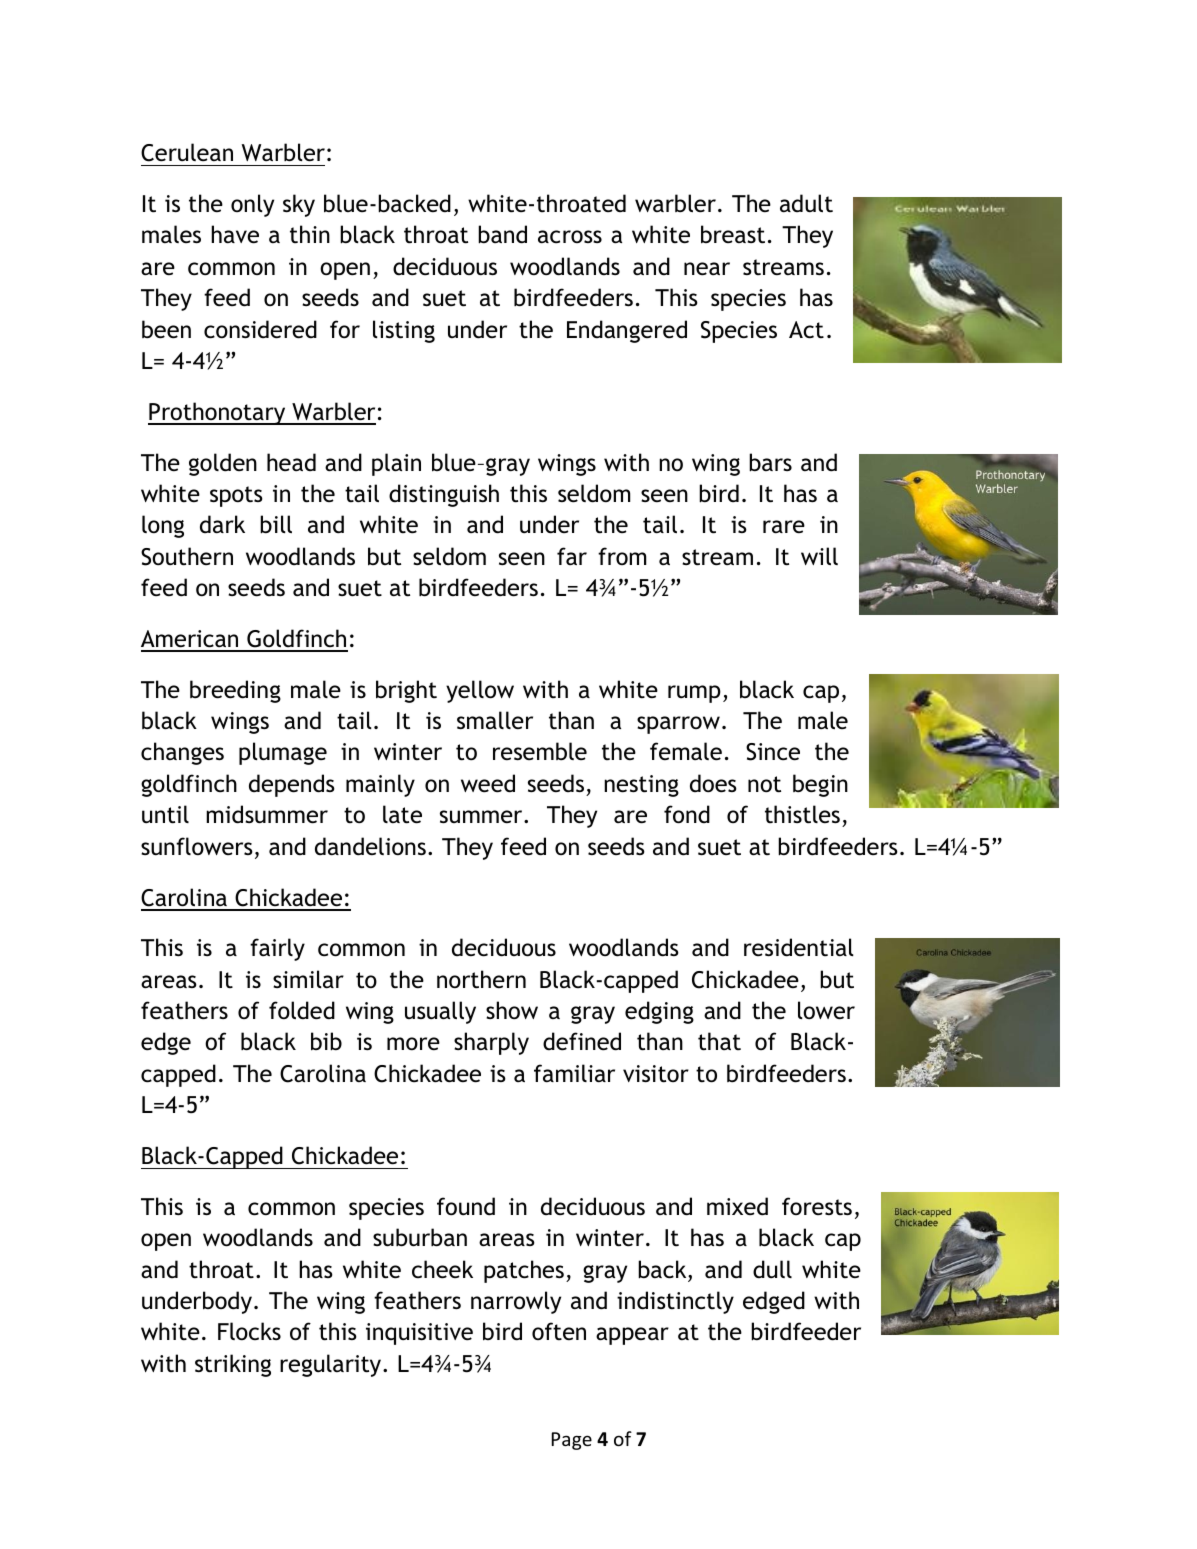  I want to click on weed, so click(488, 783).
